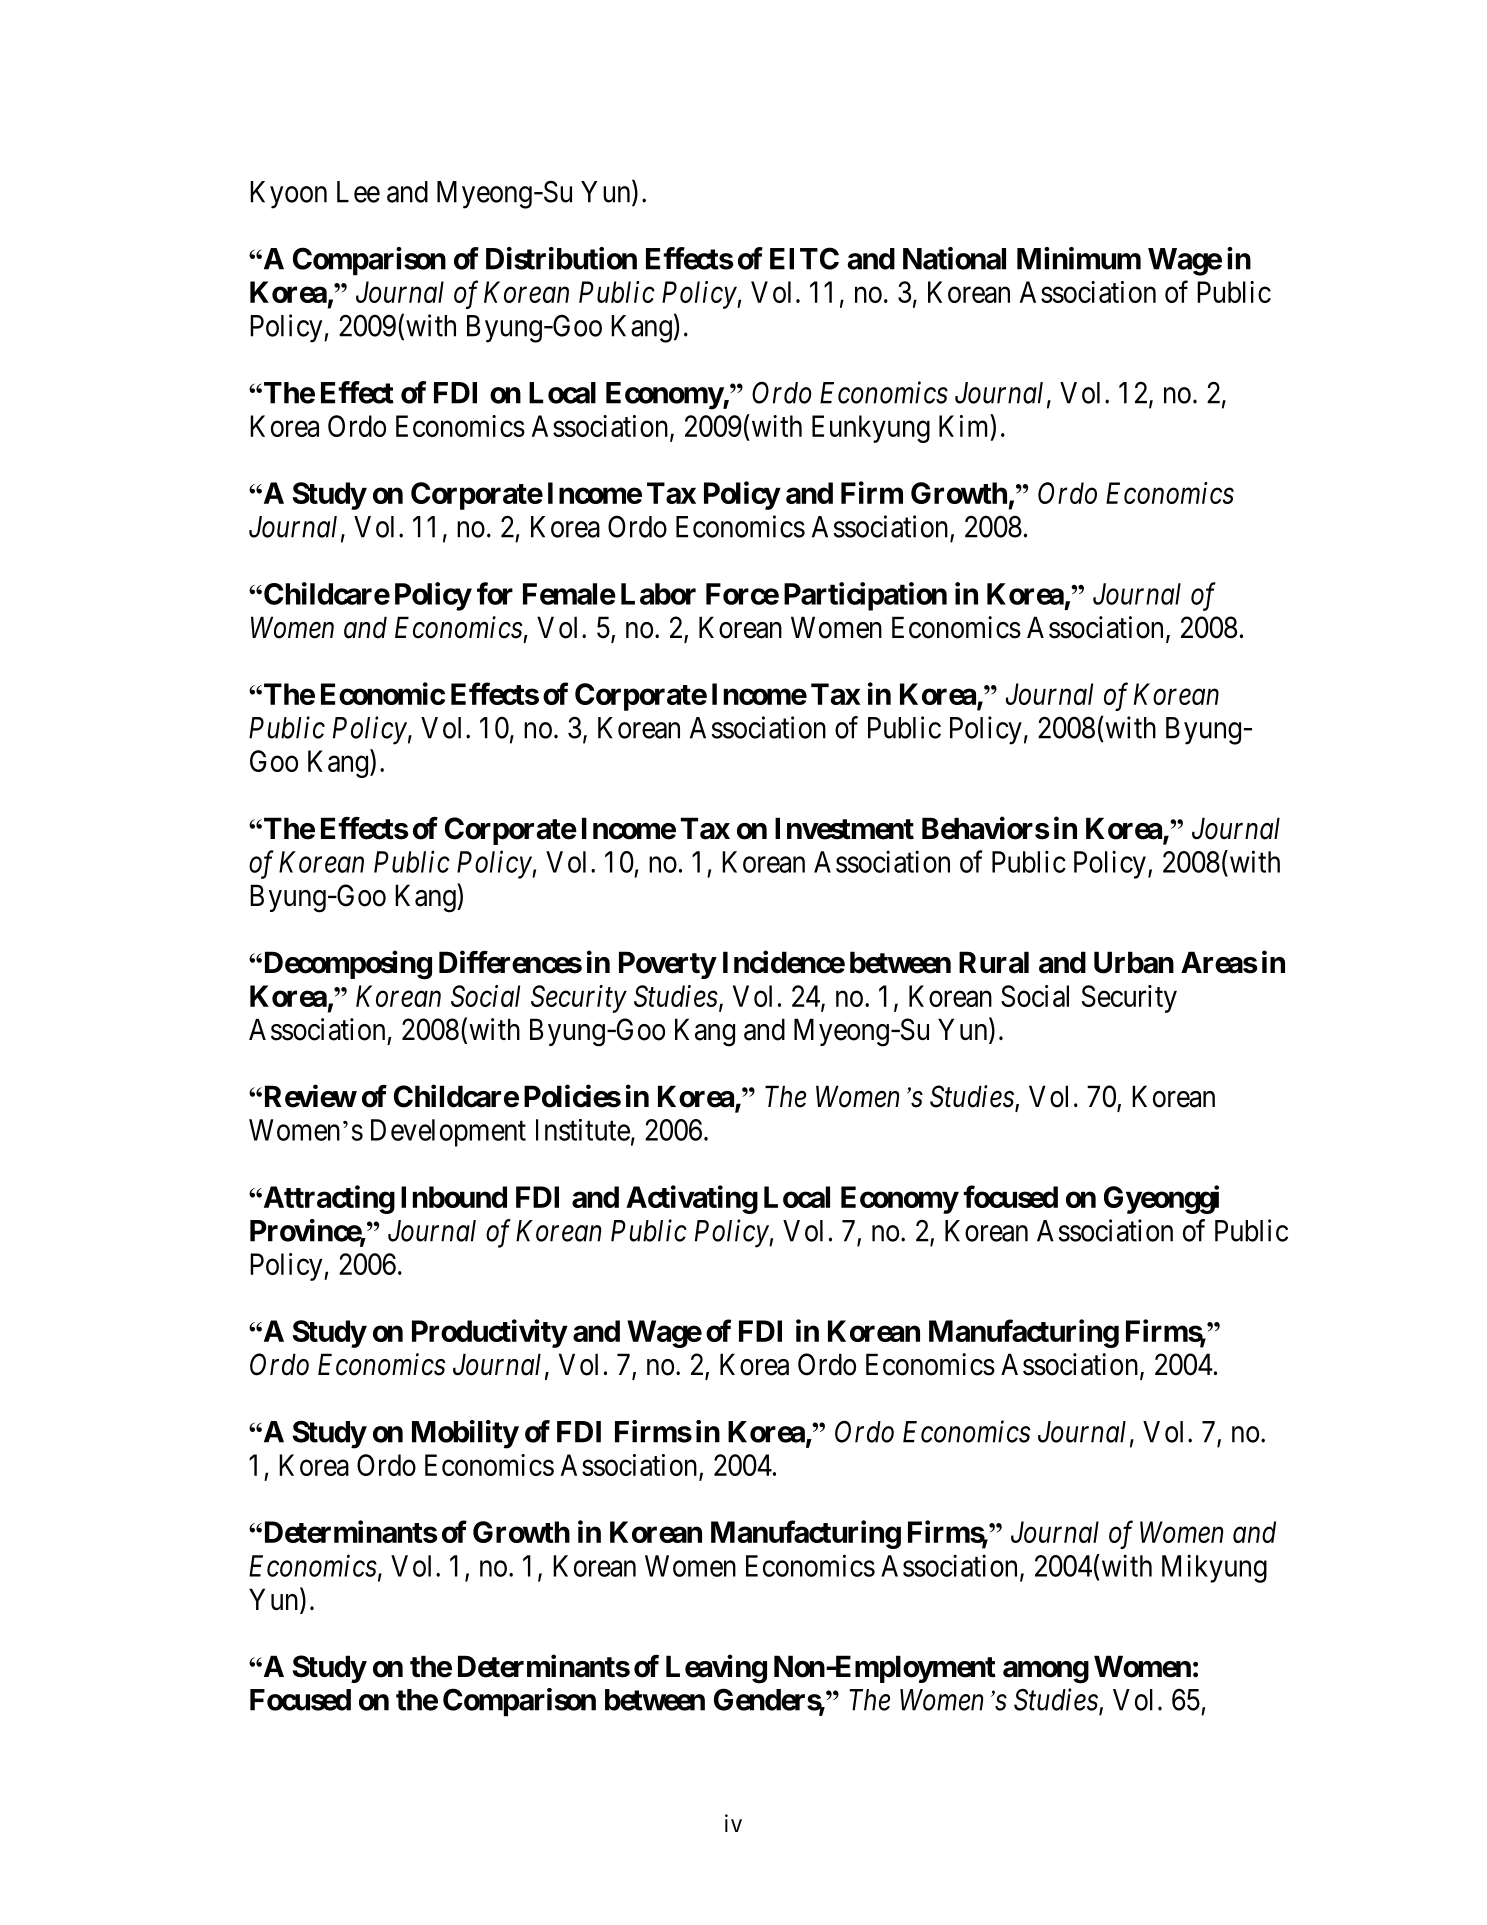  What do you see at coordinates (1079, 258) in the image?
I see `Minimum` at bounding box center [1079, 258].
